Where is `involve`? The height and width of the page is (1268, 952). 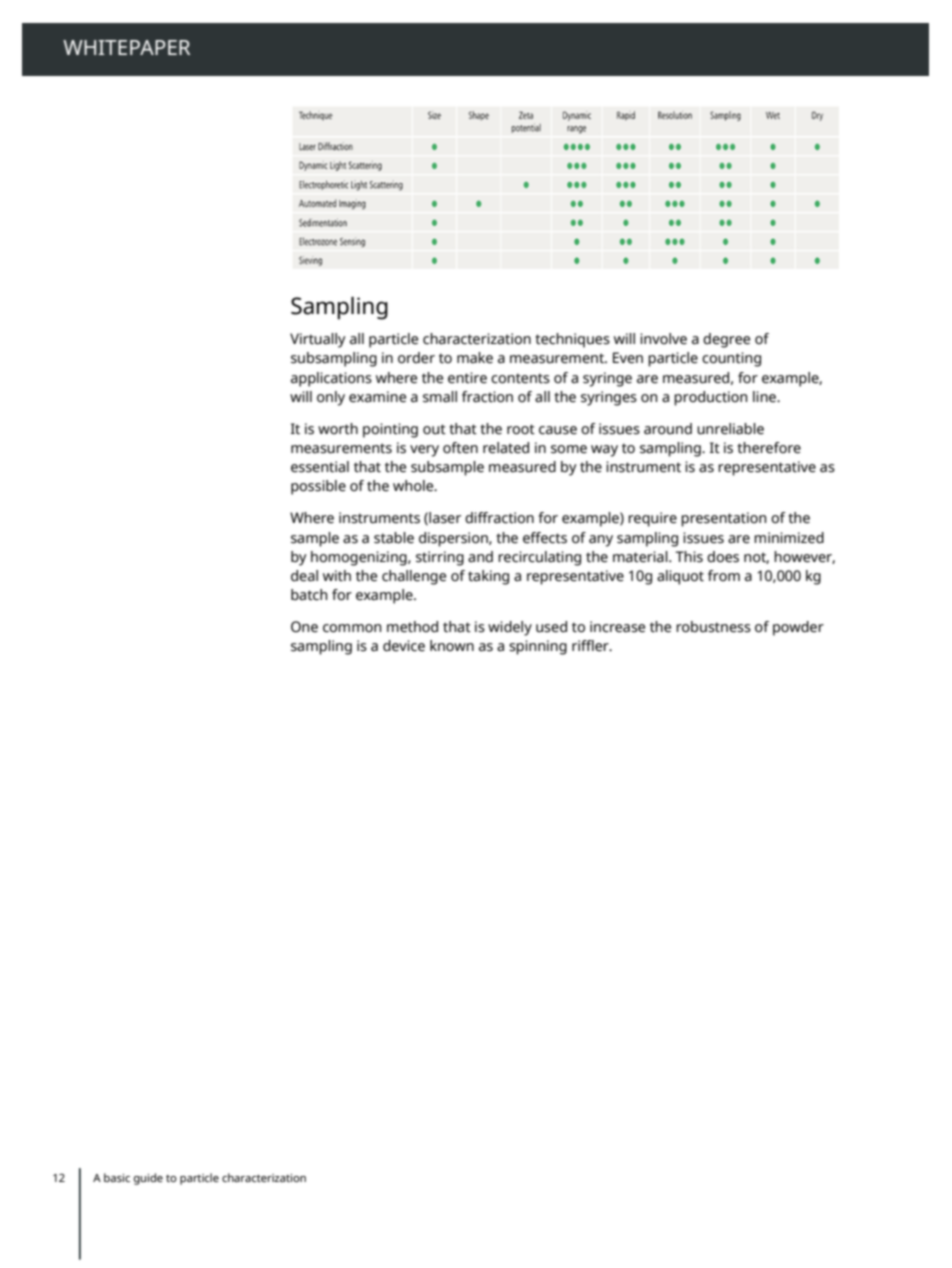 involve is located at coordinates (663, 339).
